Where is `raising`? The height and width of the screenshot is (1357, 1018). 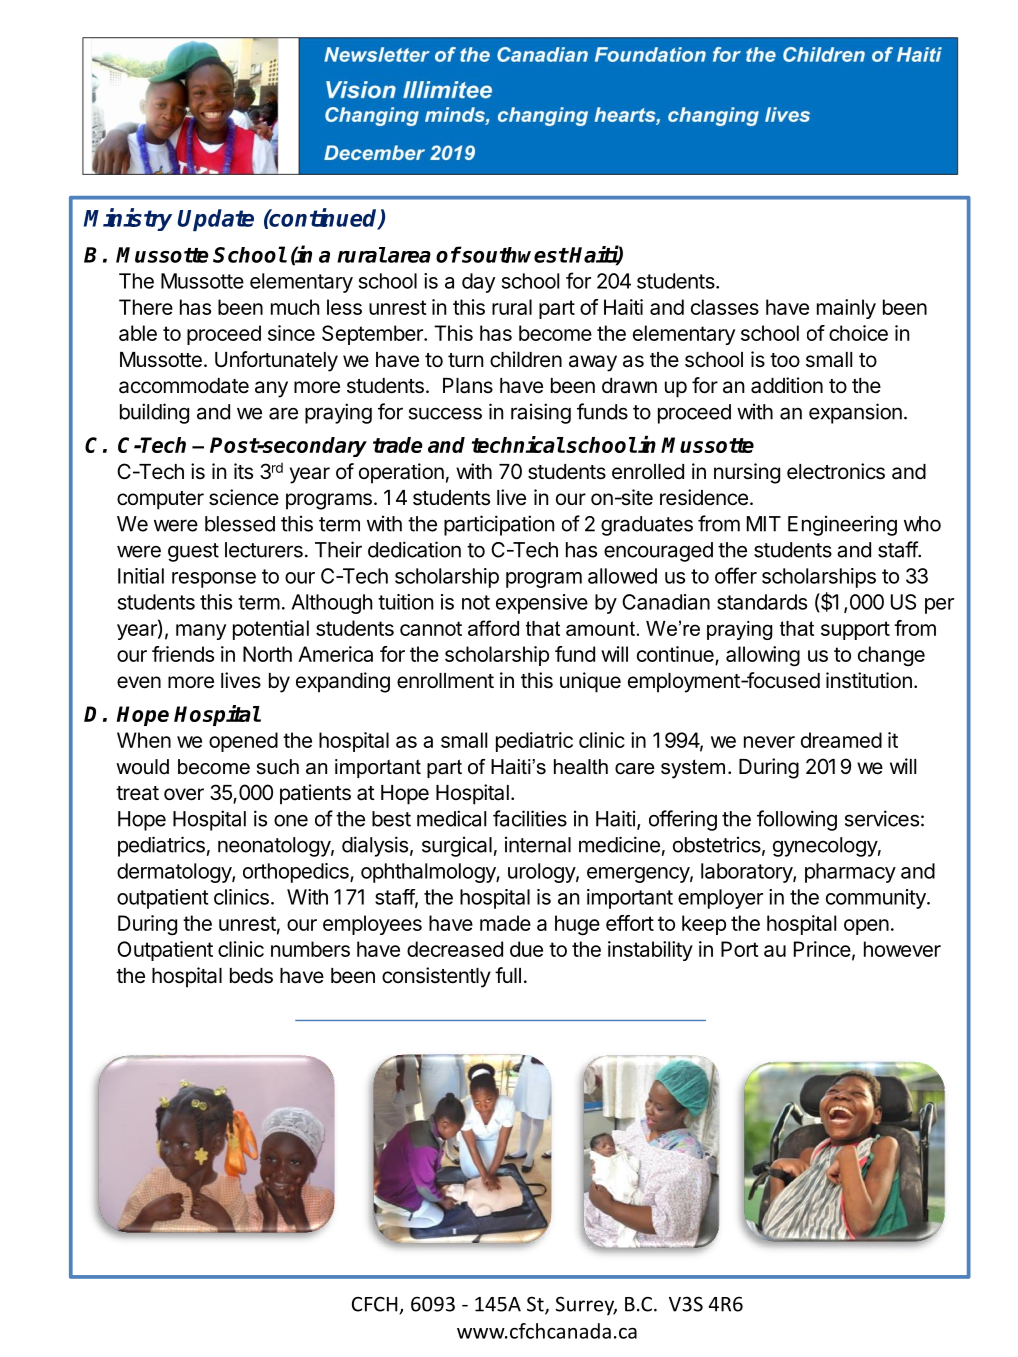
raising is located at coordinates (541, 413).
